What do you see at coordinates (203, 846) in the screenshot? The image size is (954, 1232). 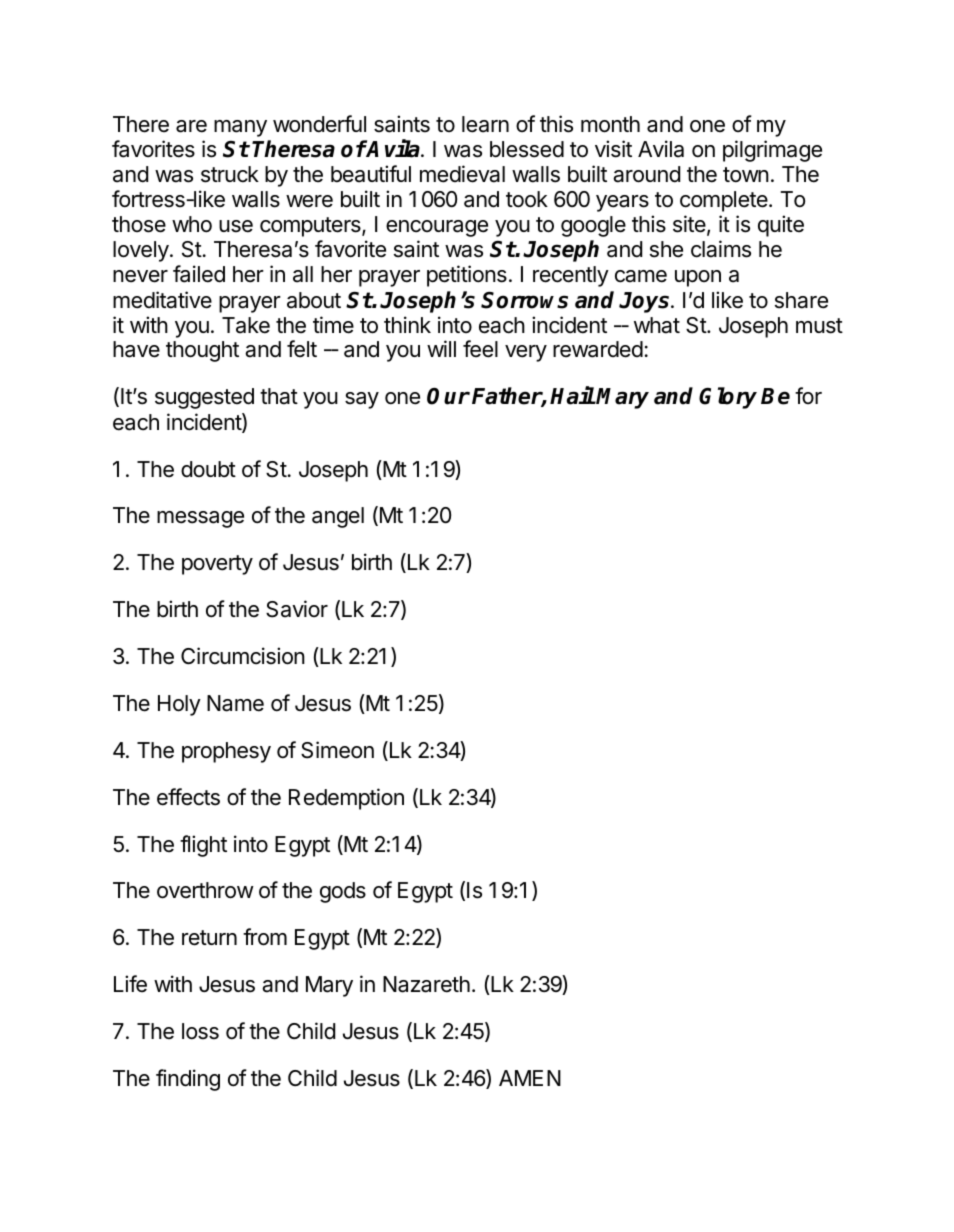 I see `flight` at bounding box center [203, 846].
